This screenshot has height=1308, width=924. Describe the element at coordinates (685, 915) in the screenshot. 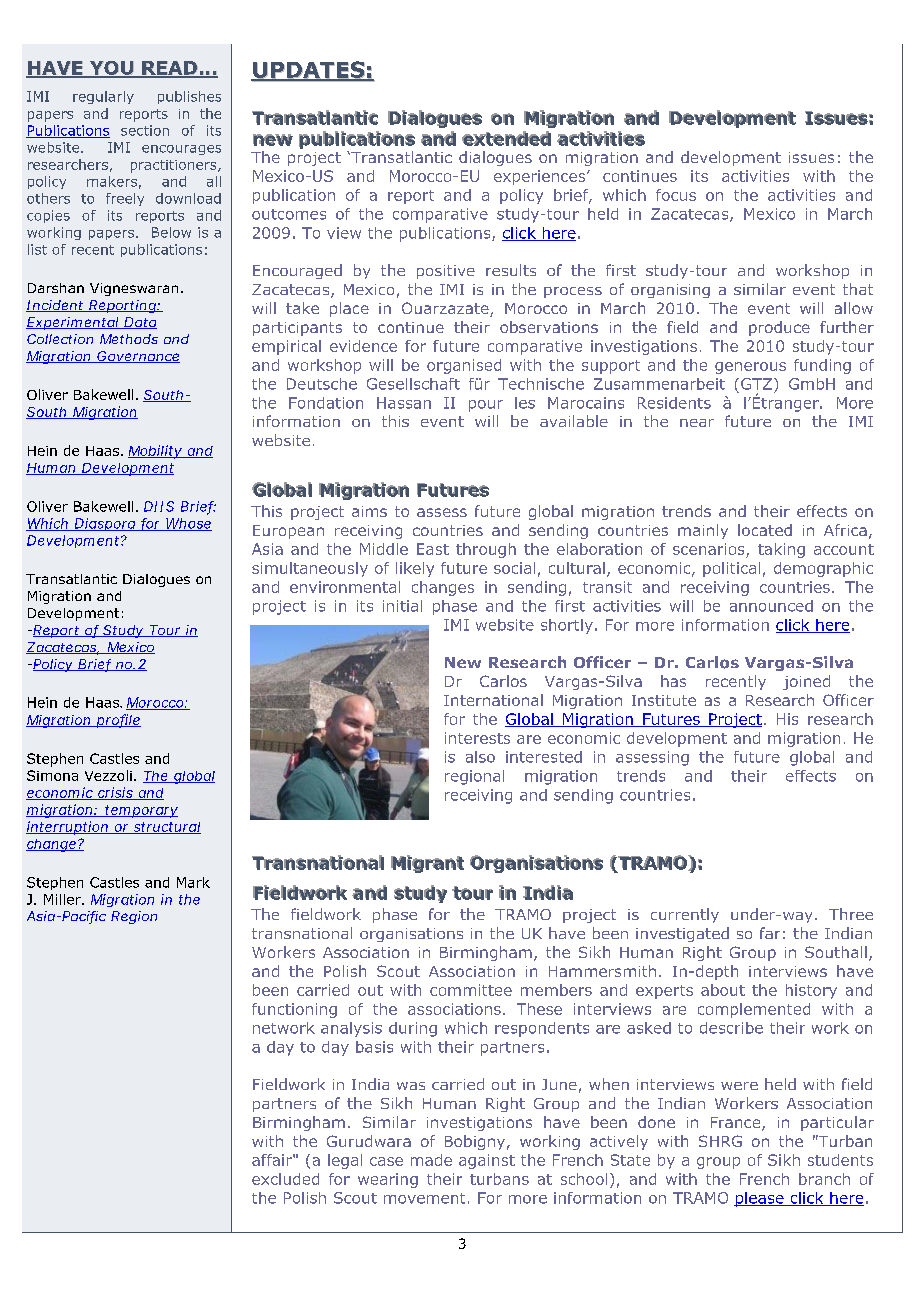

I see `currently` at that location.
